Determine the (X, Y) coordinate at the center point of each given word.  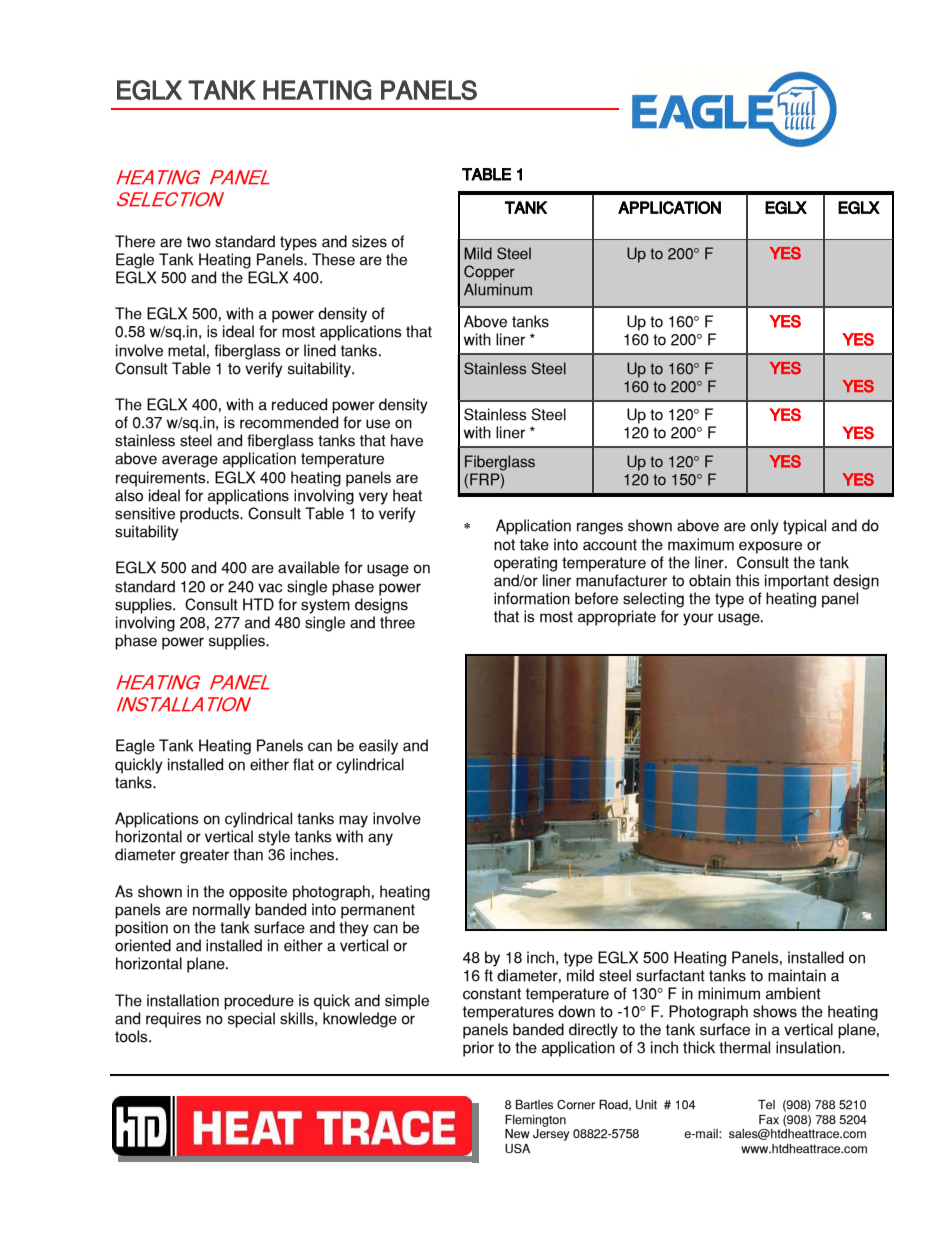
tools (132, 1036)
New (517, 1133)
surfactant (670, 975)
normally (222, 911)
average (190, 461)
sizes (369, 241)
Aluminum (498, 289)
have (407, 440)
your (698, 619)
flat (303, 764)
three (397, 622)
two (199, 242)
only (764, 527)
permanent (378, 911)
